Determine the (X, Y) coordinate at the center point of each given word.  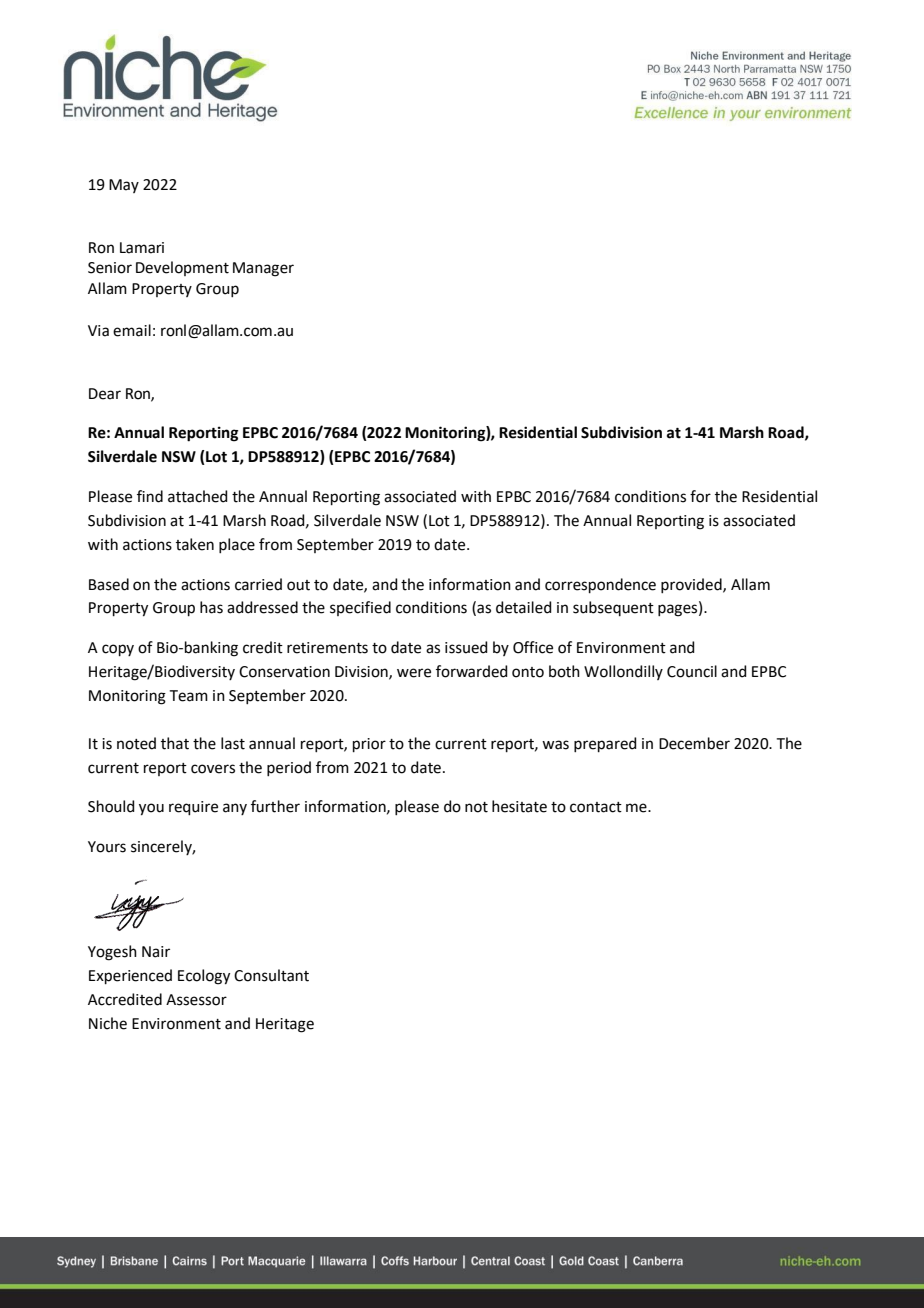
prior (369, 745)
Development (182, 268)
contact (596, 807)
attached (198, 496)
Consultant (271, 975)
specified (360, 608)
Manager (263, 269)
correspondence (600, 585)
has (211, 607)
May (124, 186)
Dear (105, 394)
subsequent (613, 608)
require (193, 808)
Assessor (196, 1000)
